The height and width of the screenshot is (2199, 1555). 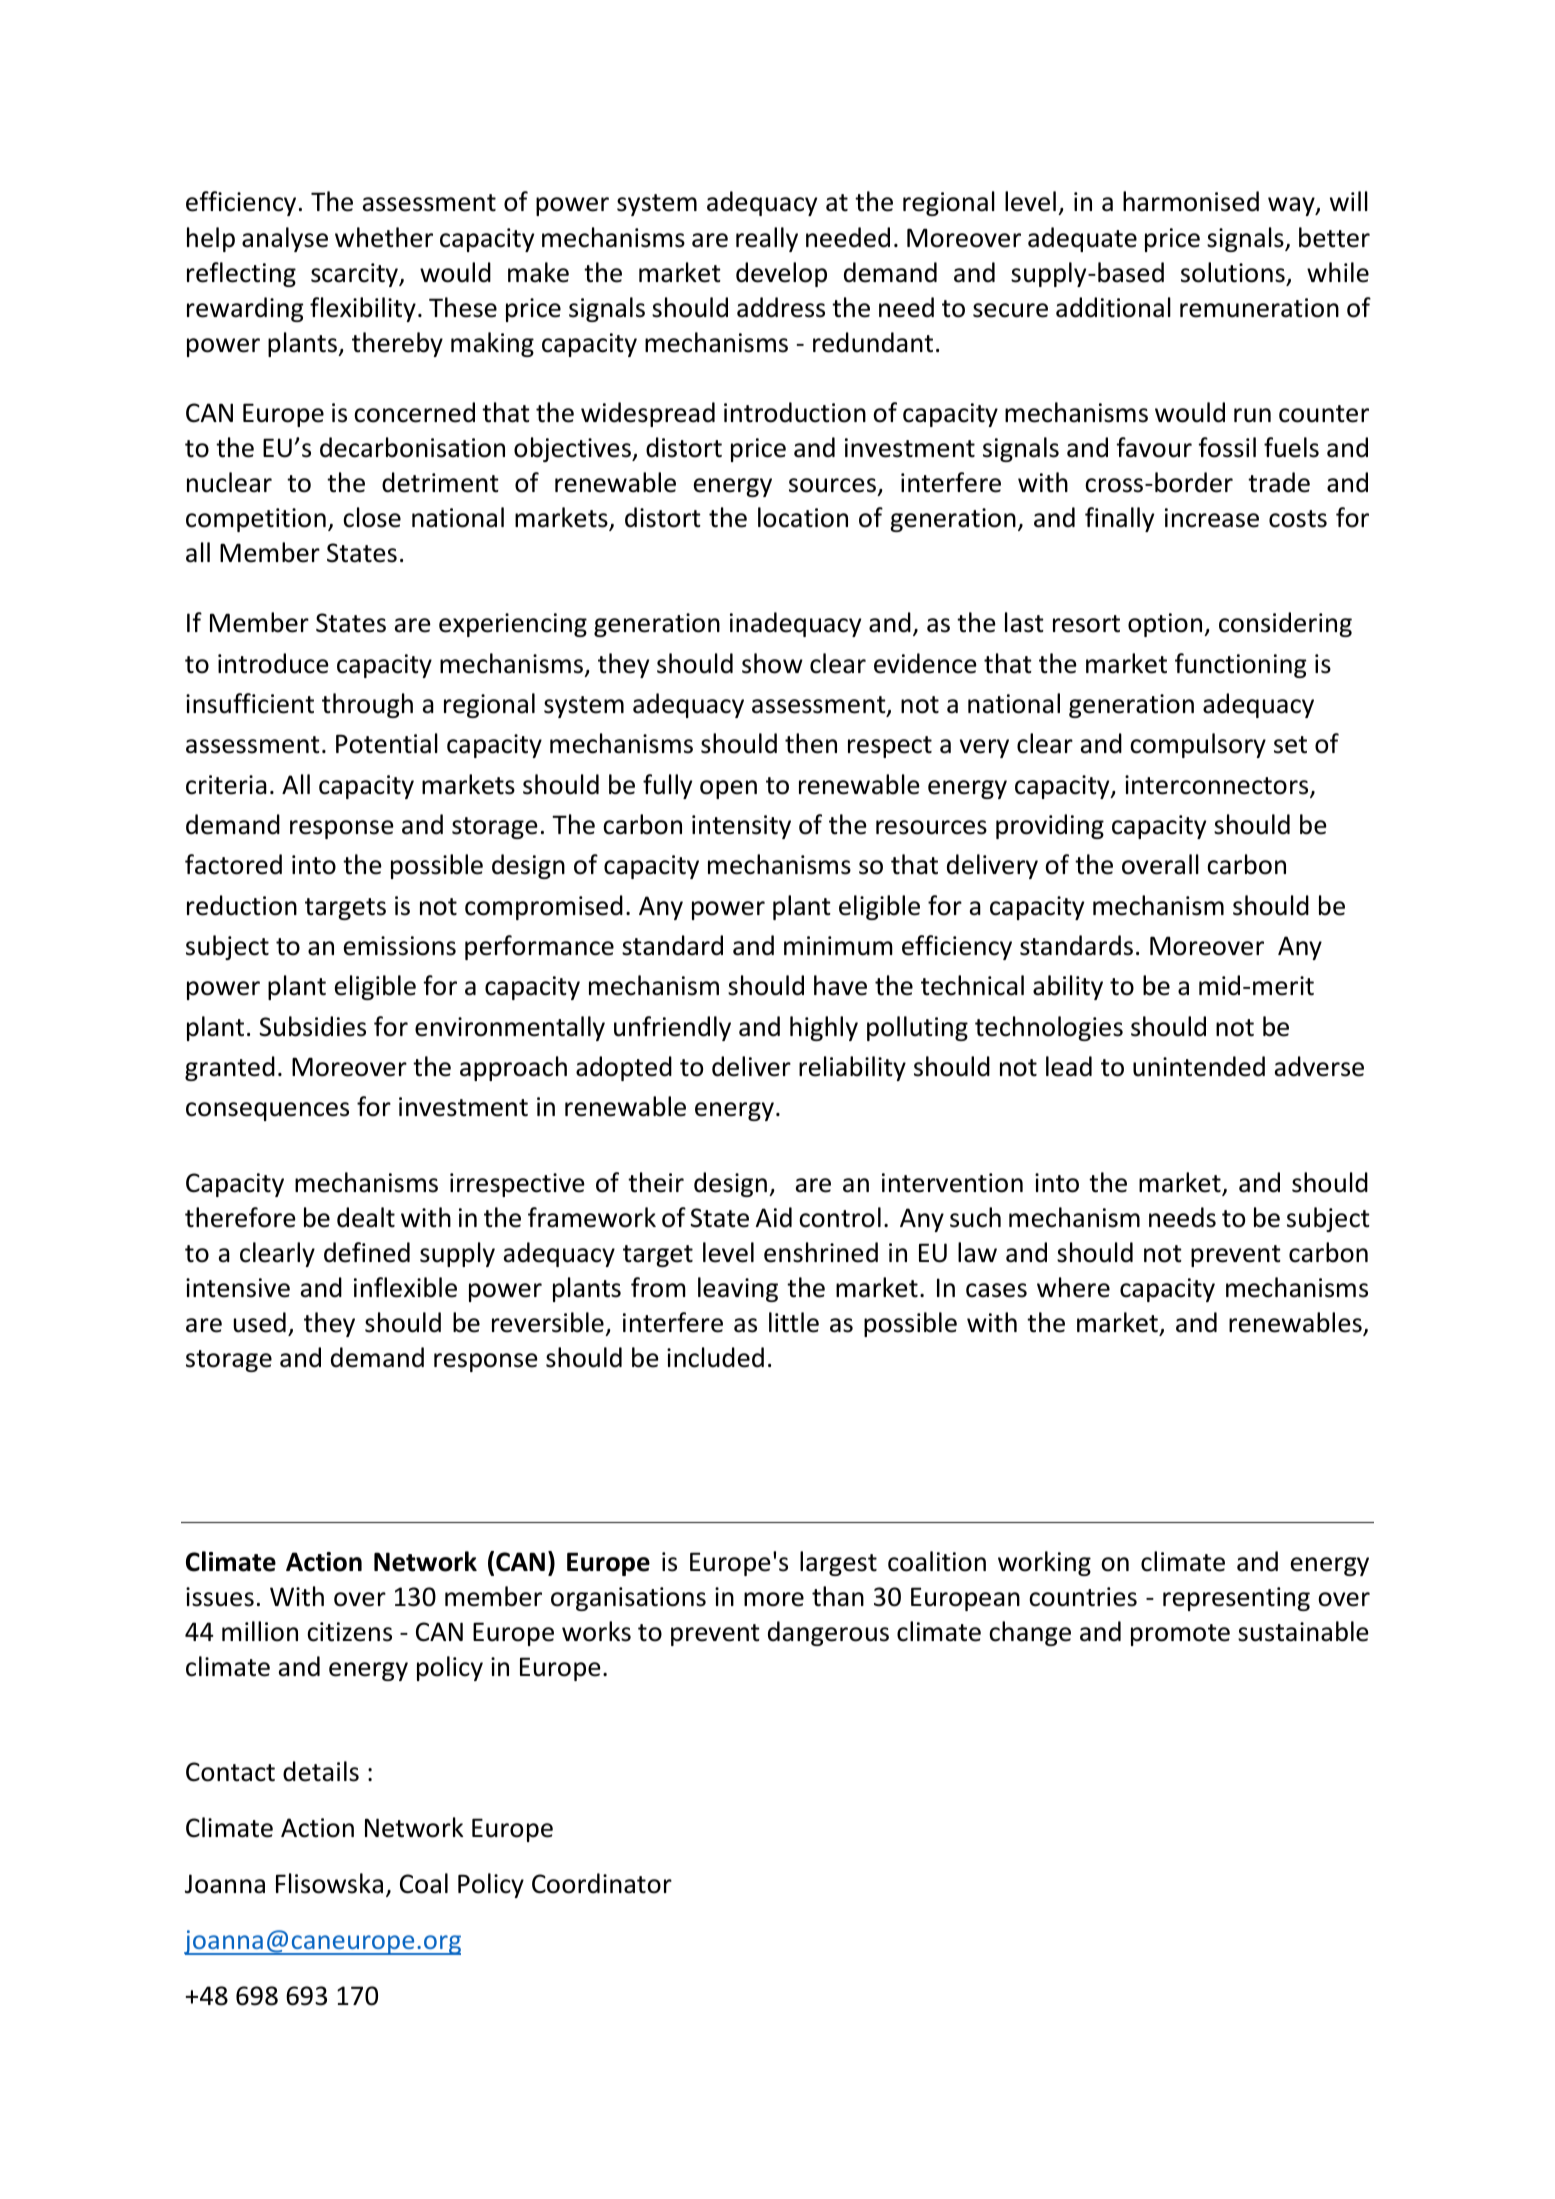 What do you see at coordinates (728, 789) in the screenshot?
I see `open` at bounding box center [728, 789].
